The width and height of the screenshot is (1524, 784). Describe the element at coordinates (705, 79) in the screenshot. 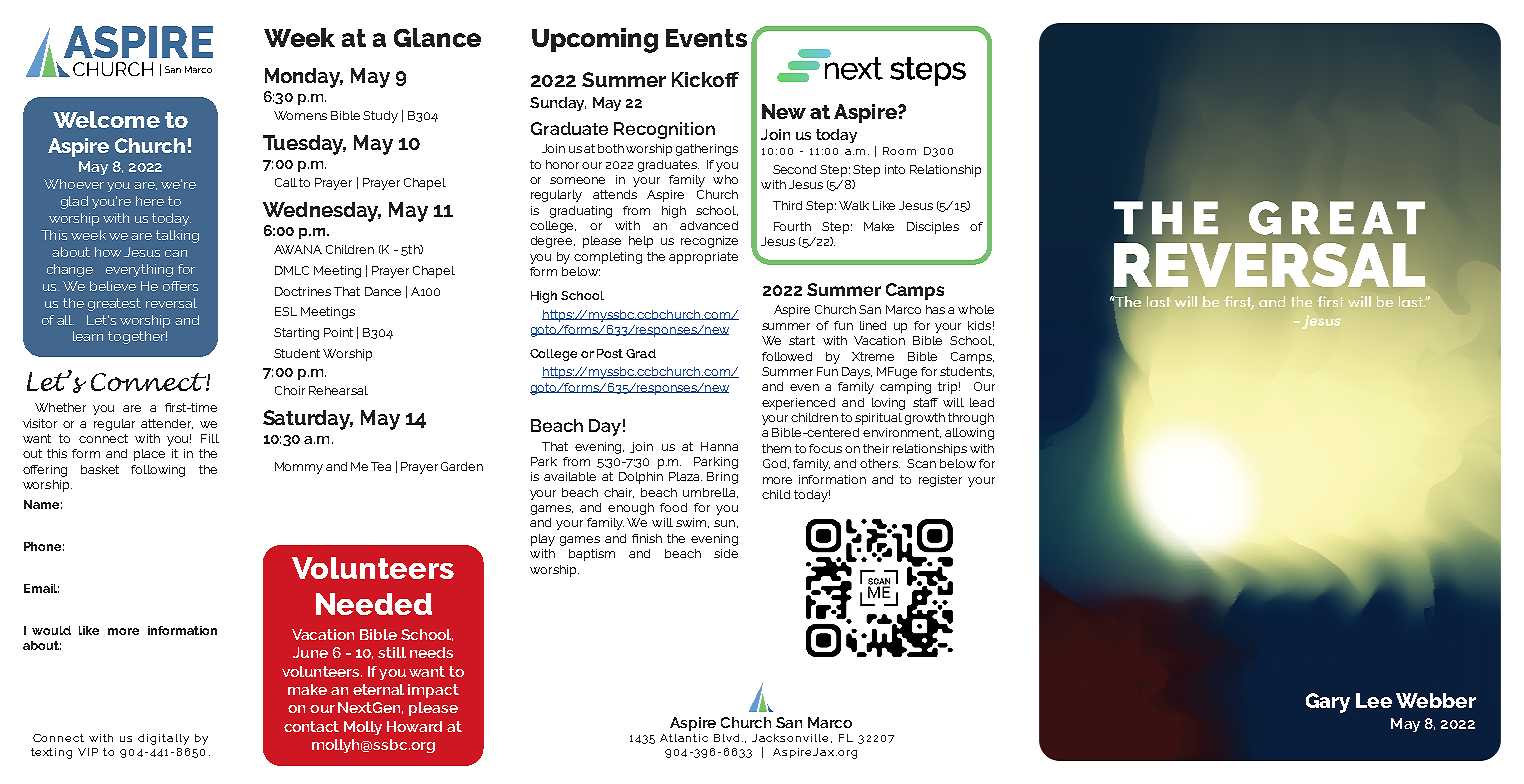

I see `Kickoff` at that location.
